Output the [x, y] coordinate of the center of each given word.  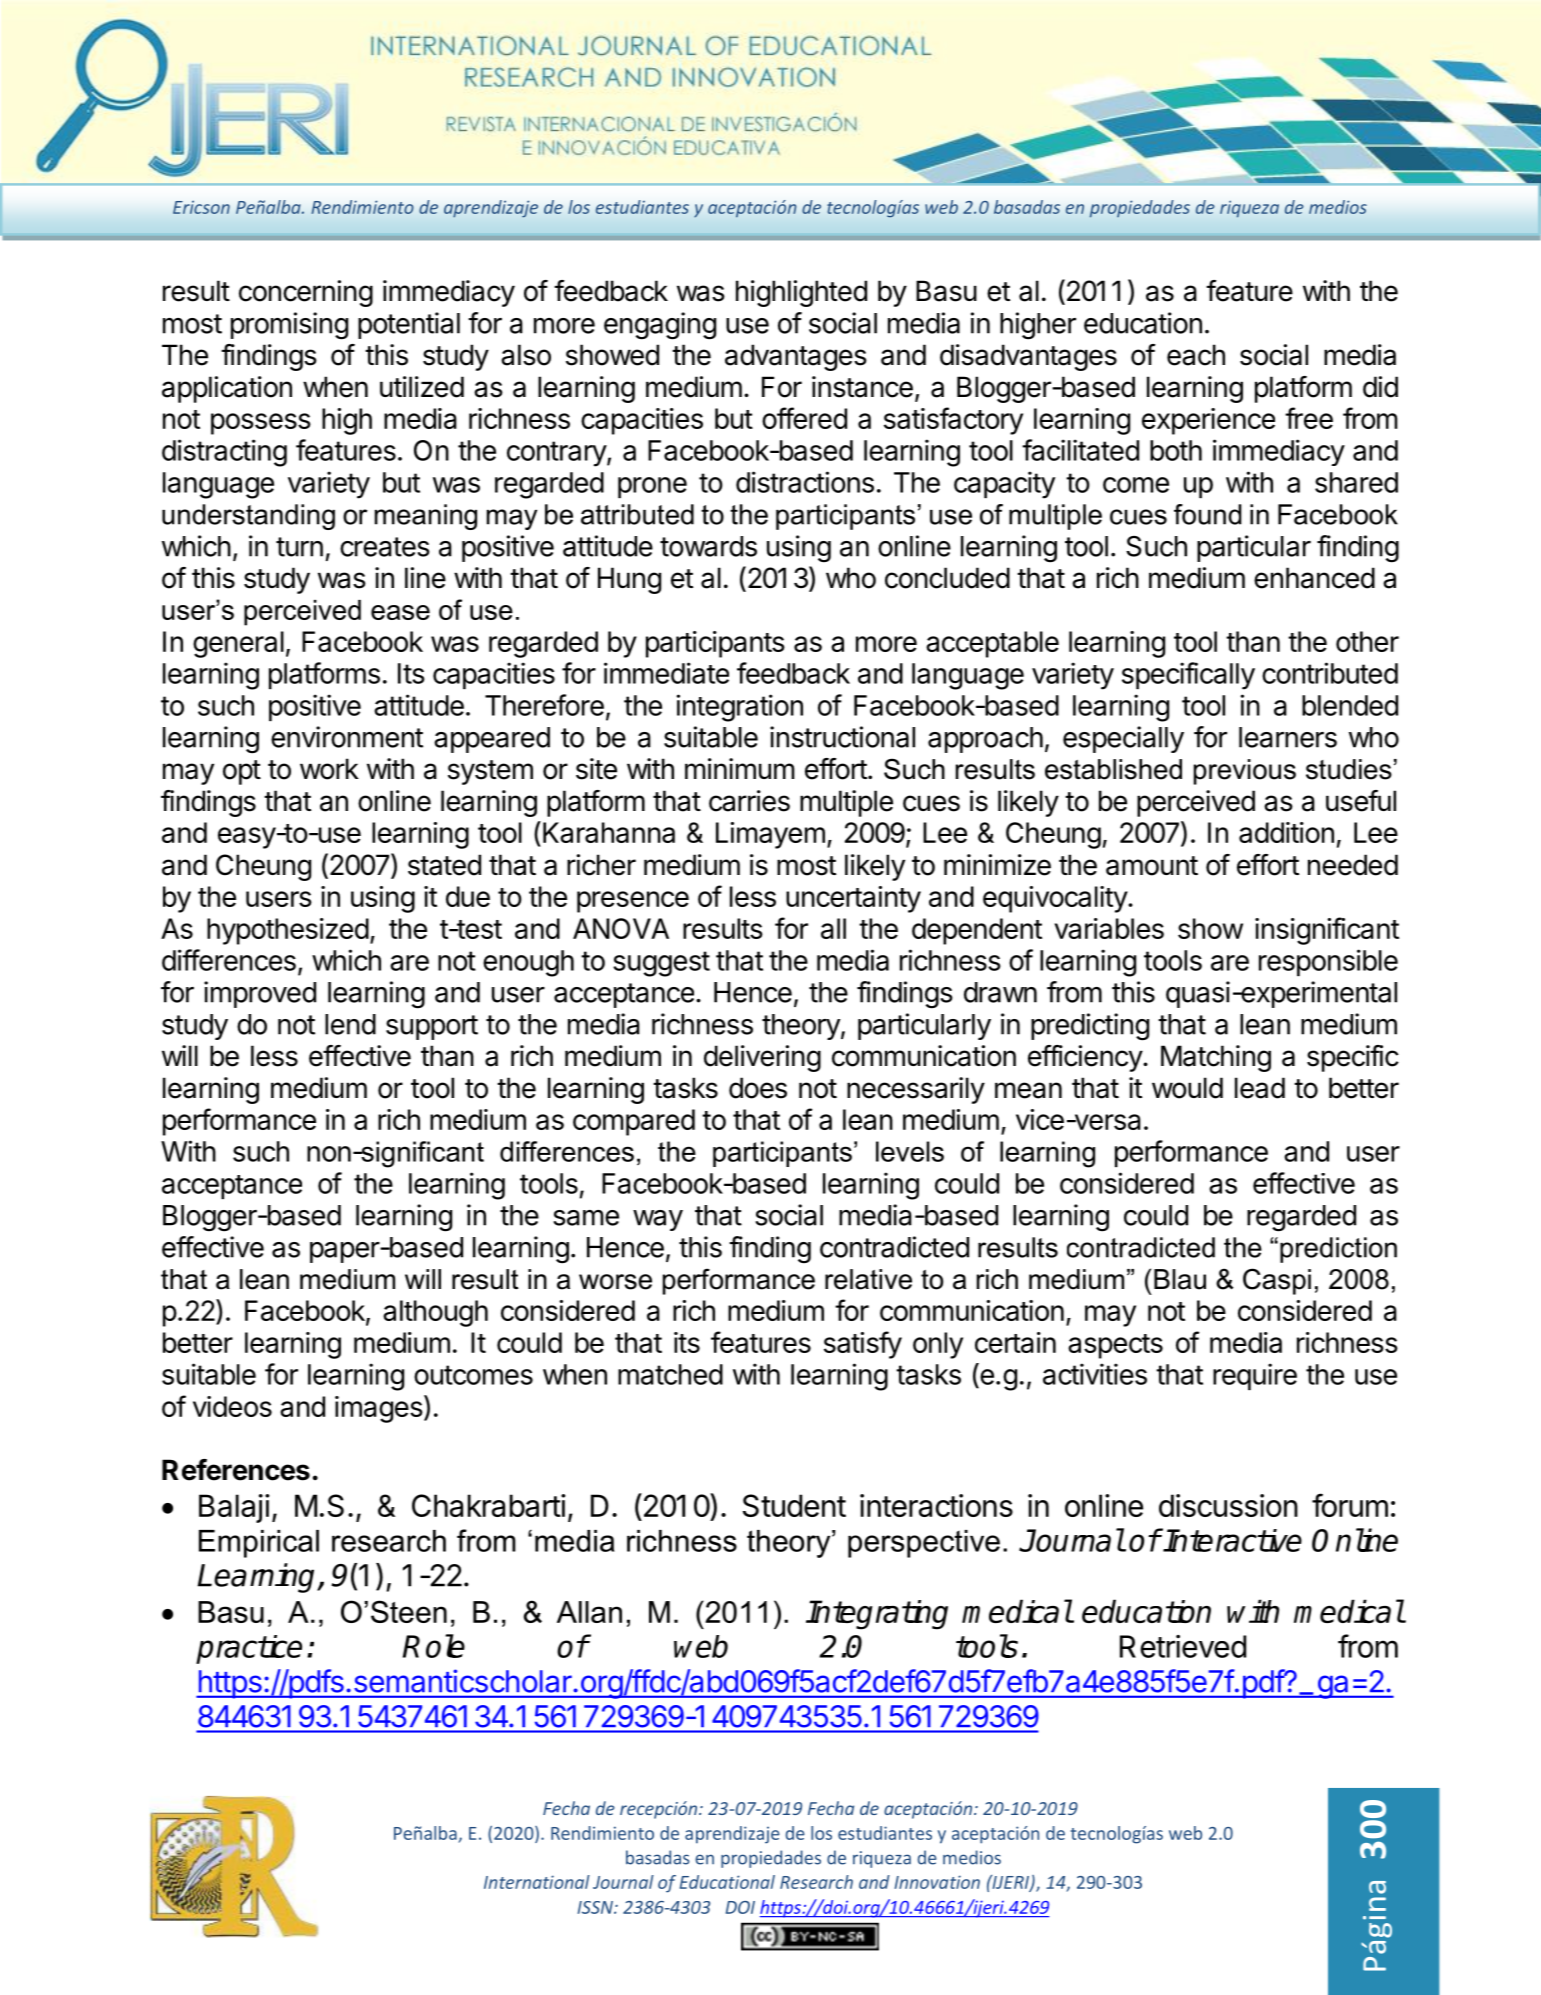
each [1196, 355]
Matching [1216, 1058]
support [432, 1027]
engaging [660, 326]
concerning [306, 293]
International [537, 1882]
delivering [762, 1058]
